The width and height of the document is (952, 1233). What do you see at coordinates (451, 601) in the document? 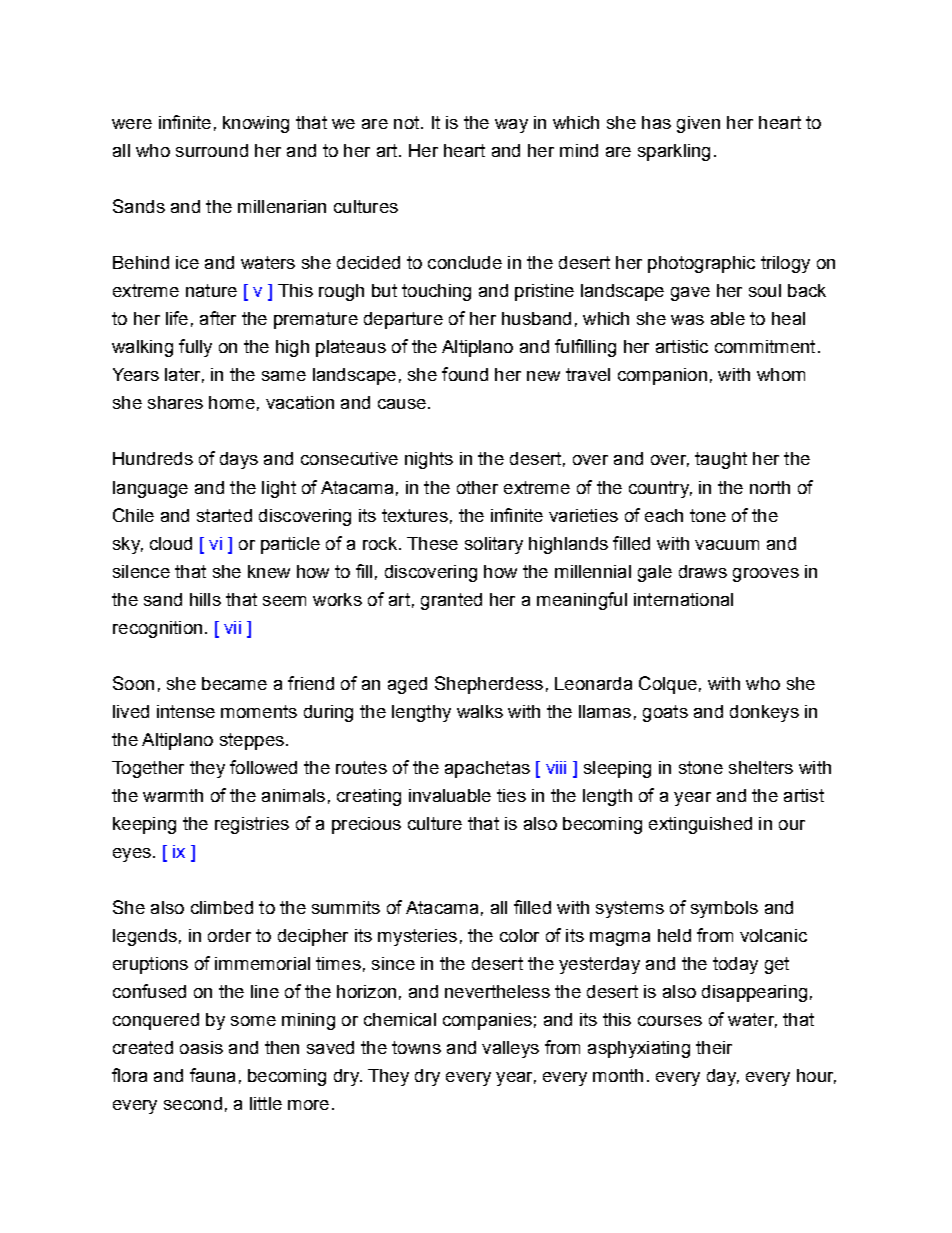
I see `granted` at bounding box center [451, 601].
